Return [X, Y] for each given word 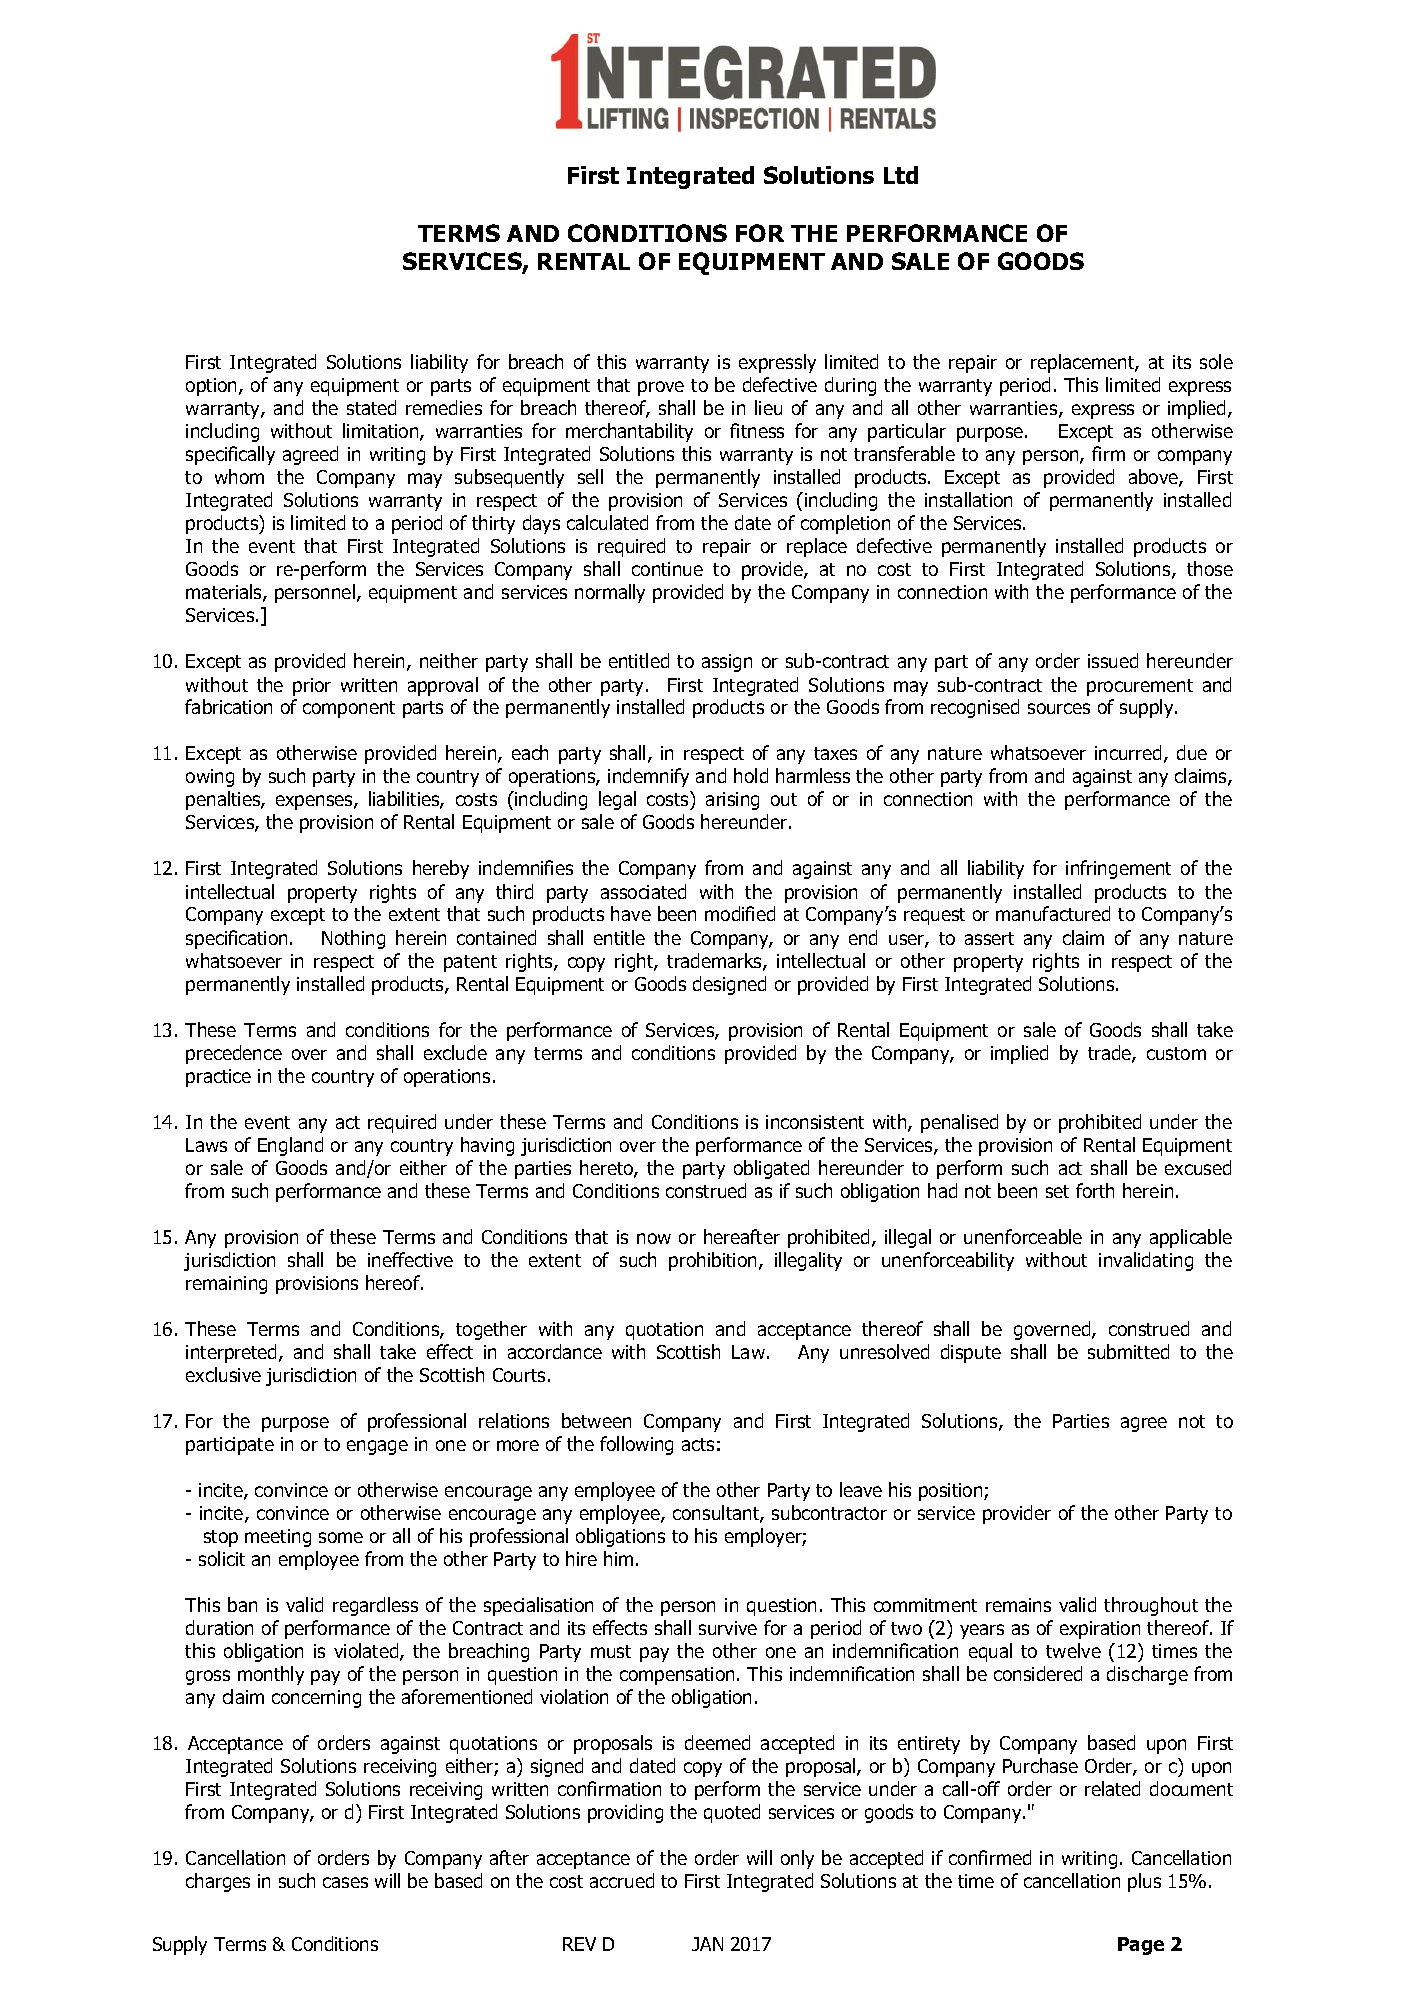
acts [698, 1444]
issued [1113, 660]
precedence [234, 1054]
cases [345, 1882]
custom [1176, 1053]
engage [377, 1447]
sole [1216, 361]
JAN [707, 1944]
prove [661, 388]
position [952, 1492]
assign [727, 663]
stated [371, 407]
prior [312, 687]
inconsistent [815, 1122]
